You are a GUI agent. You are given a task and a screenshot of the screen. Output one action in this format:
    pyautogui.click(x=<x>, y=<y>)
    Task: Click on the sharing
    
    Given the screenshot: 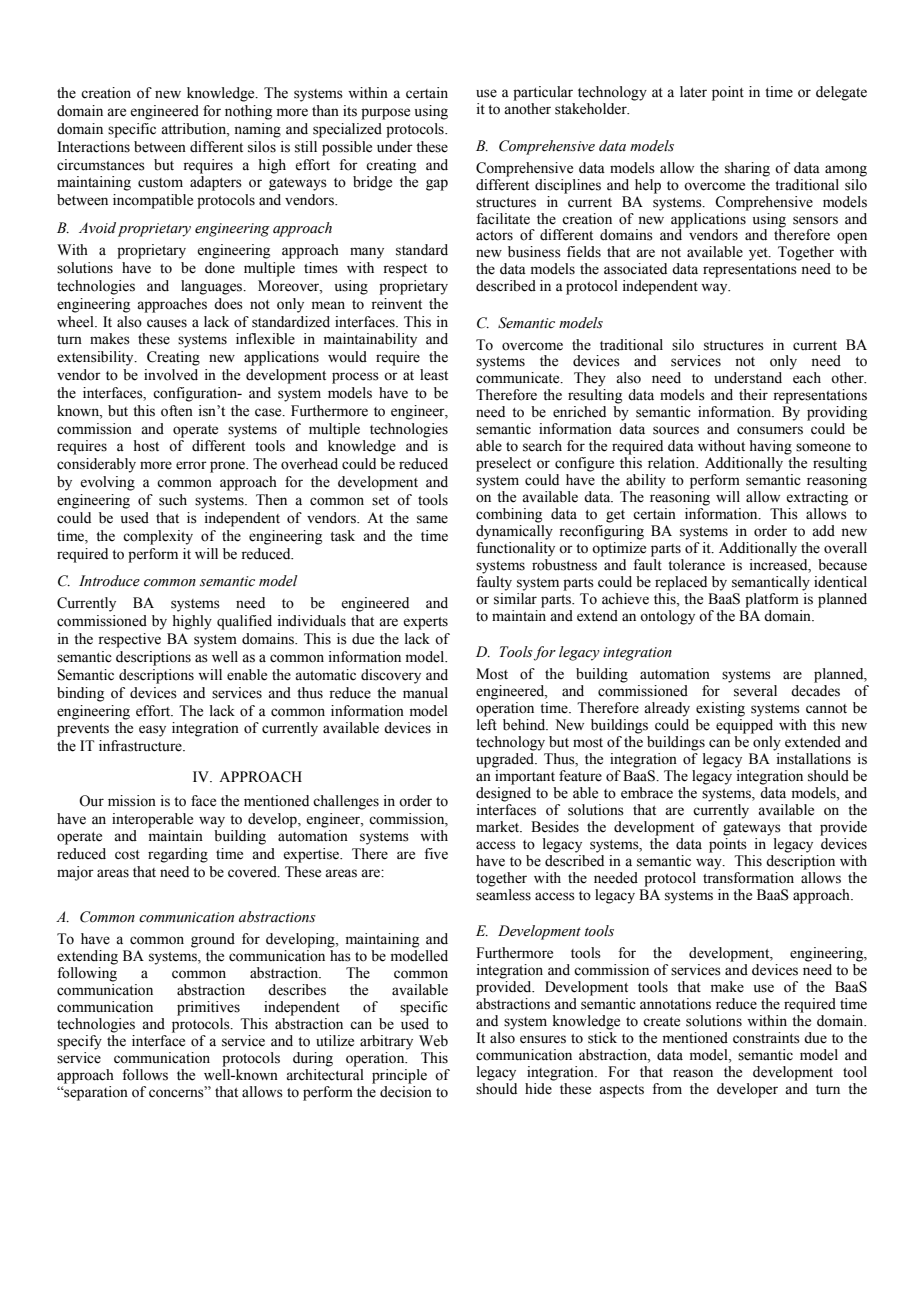 What is the action you would take?
    pyautogui.click(x=747, y=169)
